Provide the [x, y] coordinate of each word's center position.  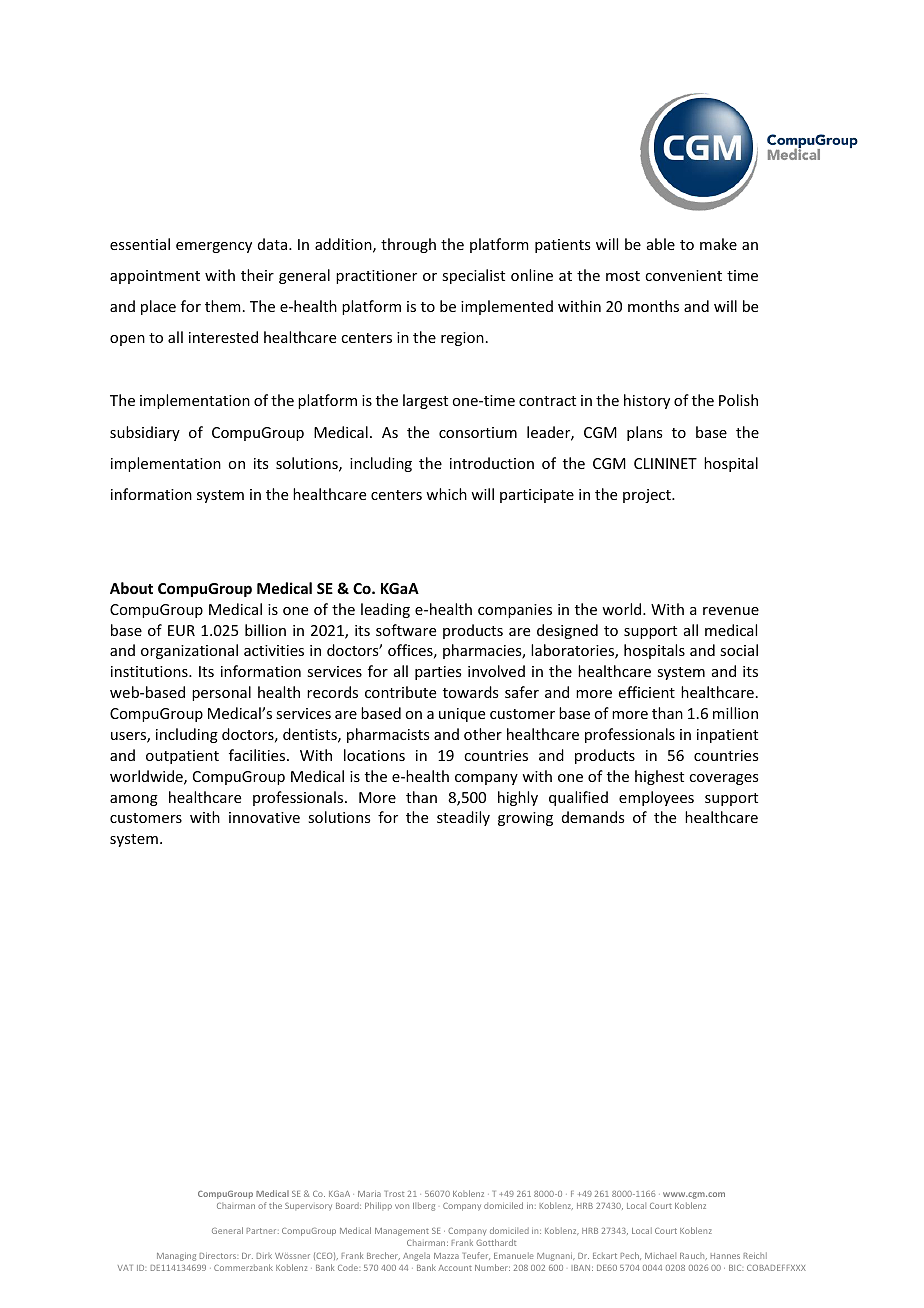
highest [659, 777]
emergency [214, 247]
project [648, 496]
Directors [219, 1256]
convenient [683, 275]
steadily [463, 818]
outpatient [182, 757]
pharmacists [388, 735]
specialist [473, 276]
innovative [264, 817]
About [131, 588]
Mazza [446, 1256]
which [446, 494]
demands [593, 817]
